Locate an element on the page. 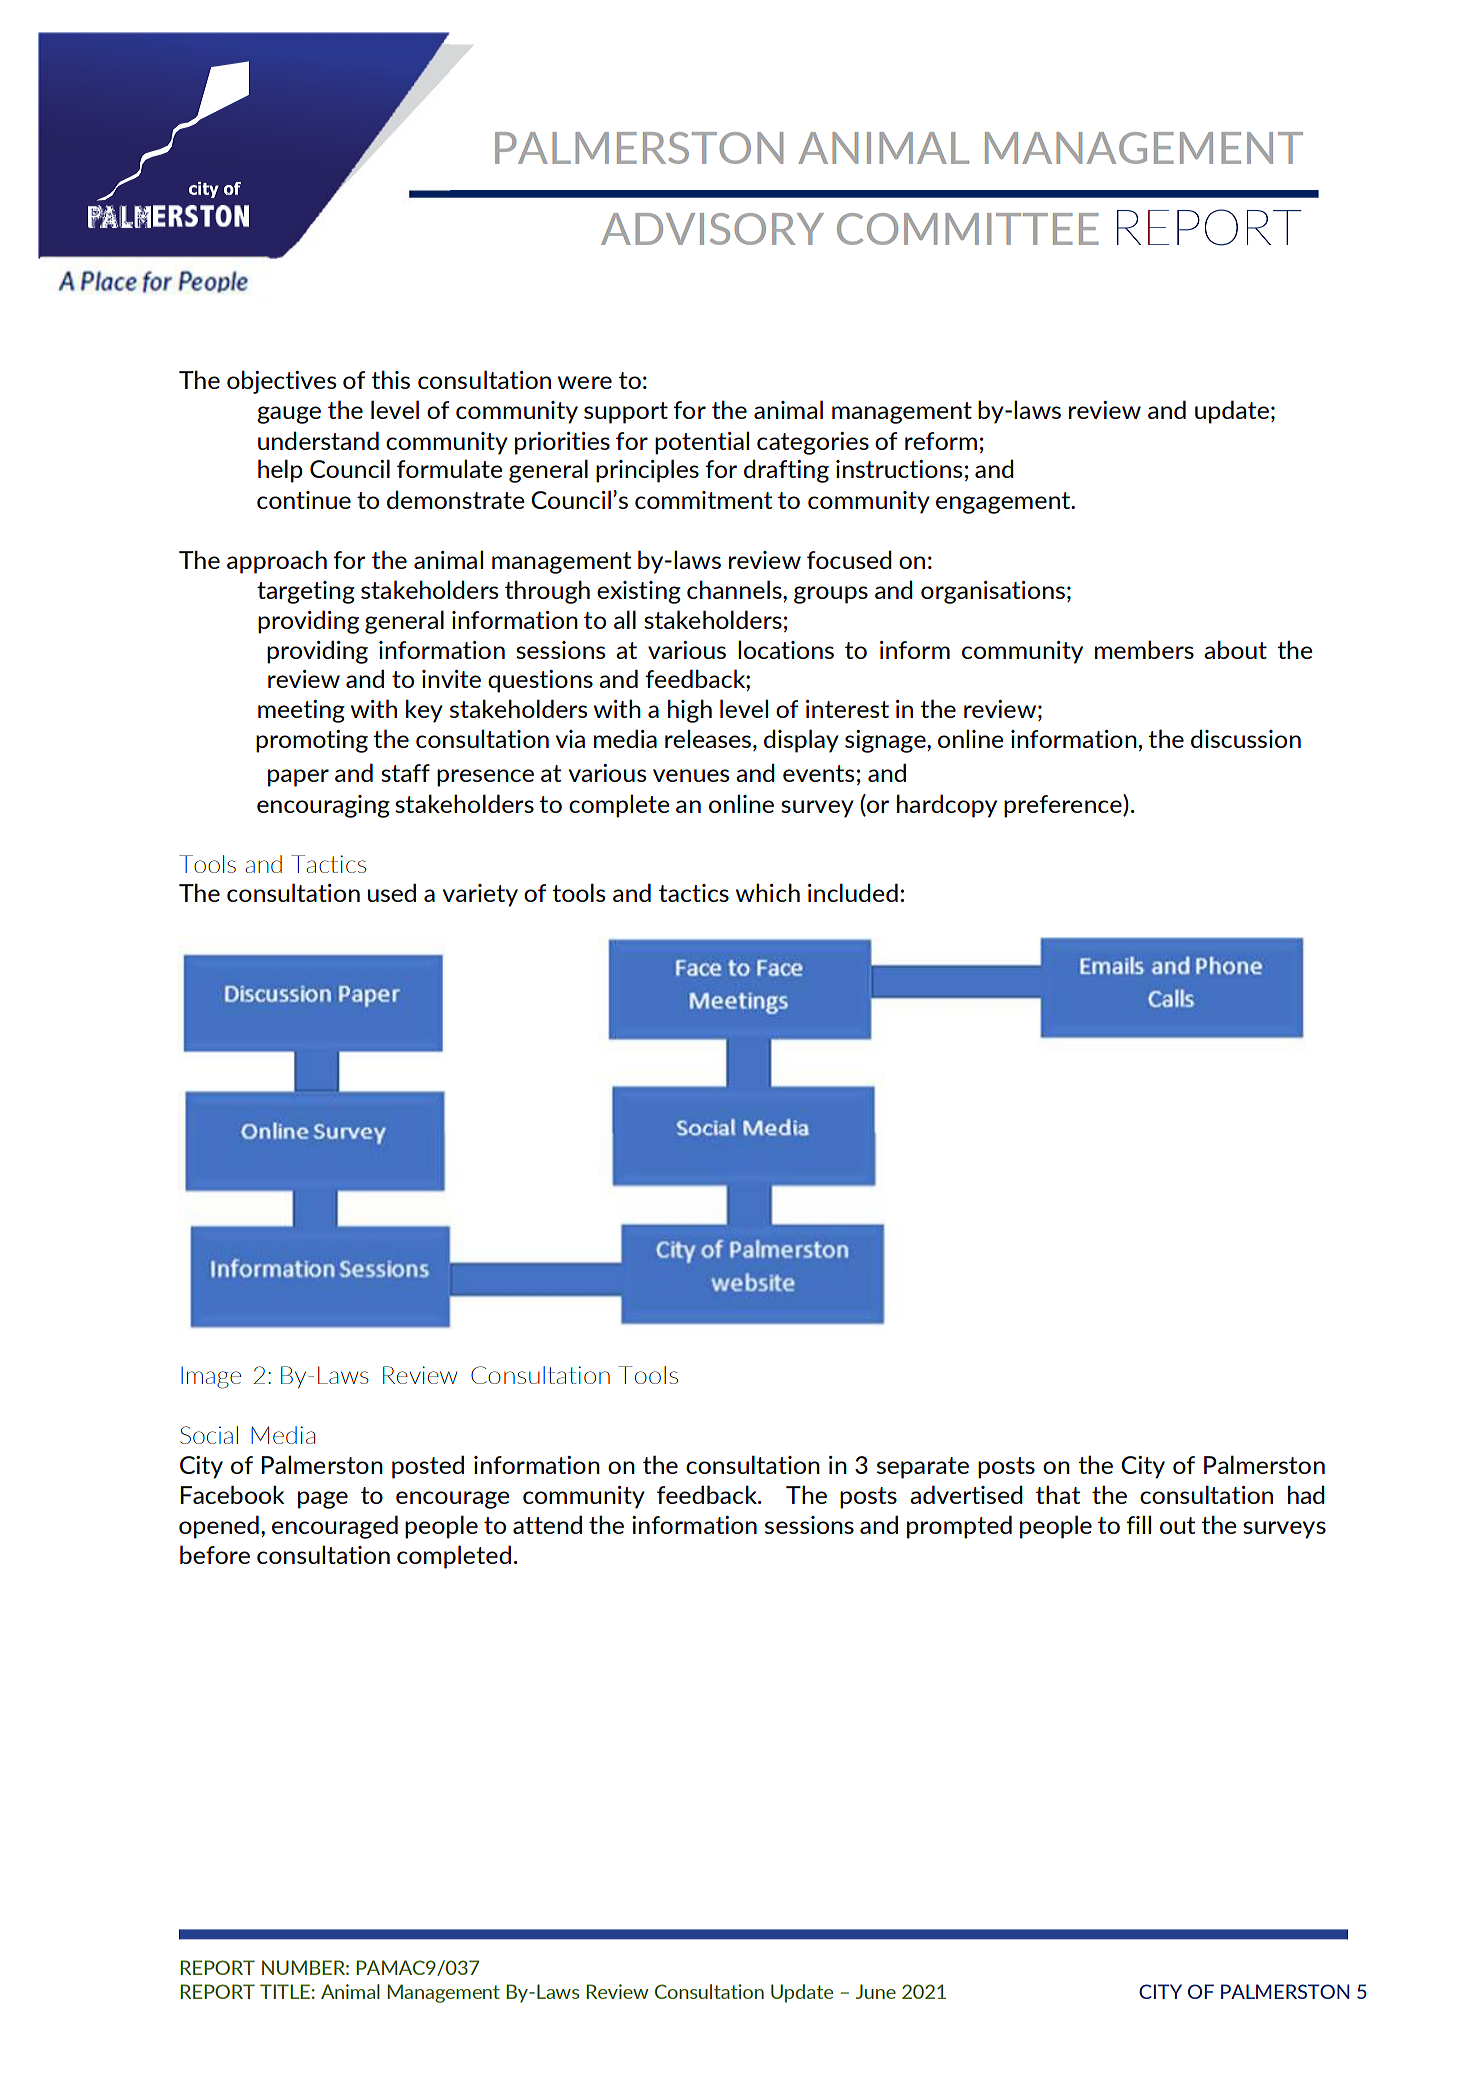  meeting is located at coordinates (301, 711).
